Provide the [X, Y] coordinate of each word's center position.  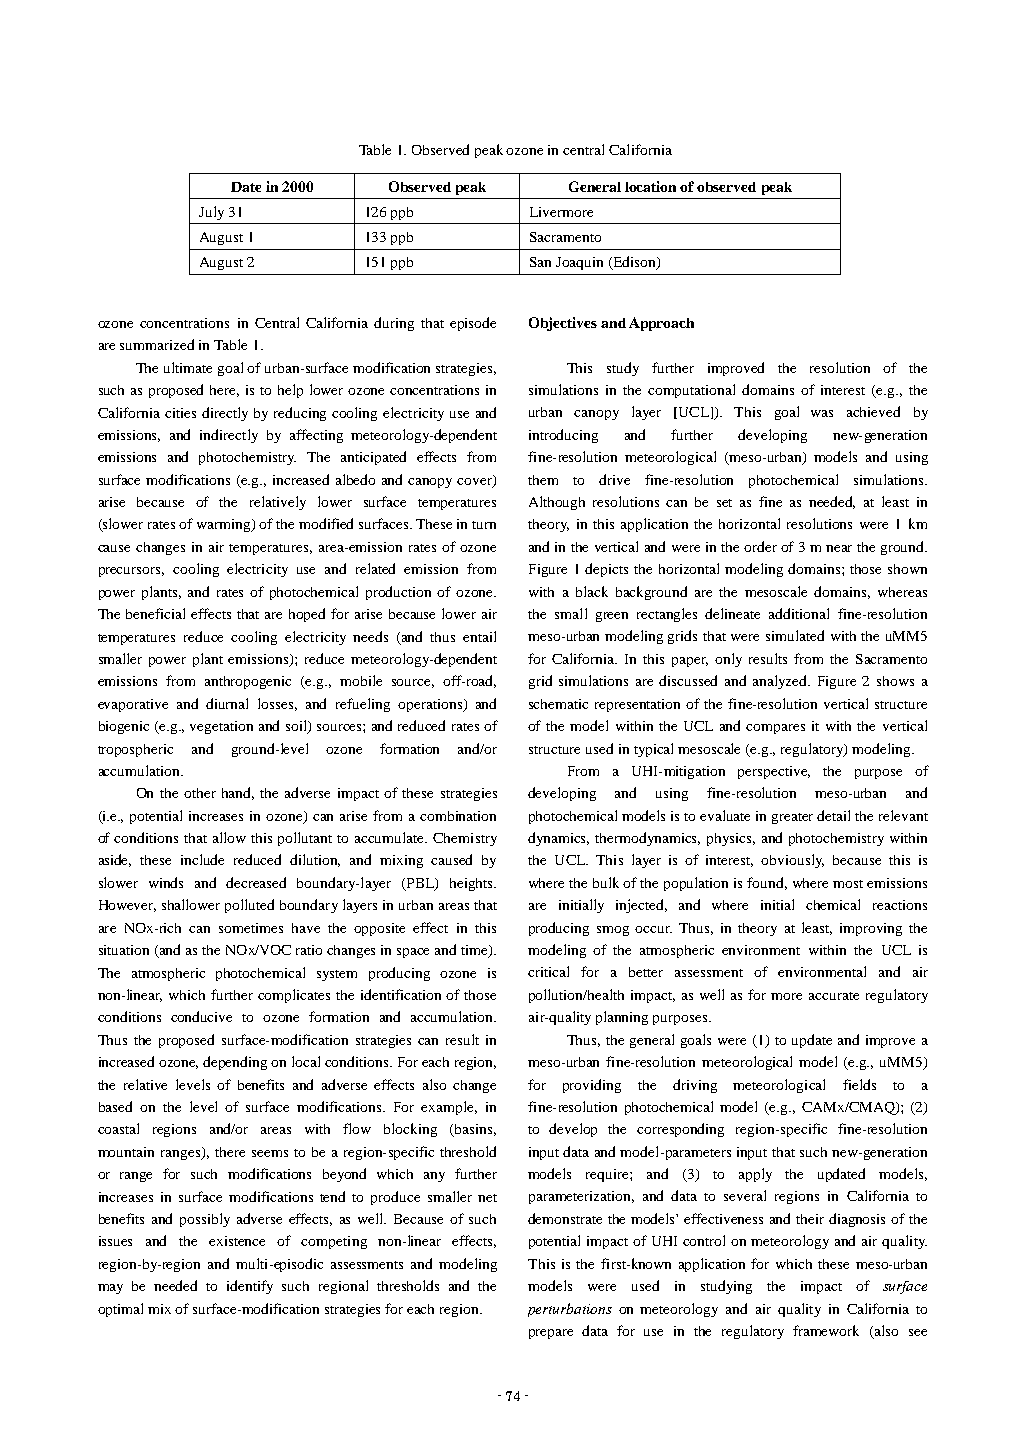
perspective [774, 772]
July [211, 213]
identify [250, 1287]
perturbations [570, 1310]
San [540, 262]
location [650, 186]
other [200, 793]
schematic [558, 704]
